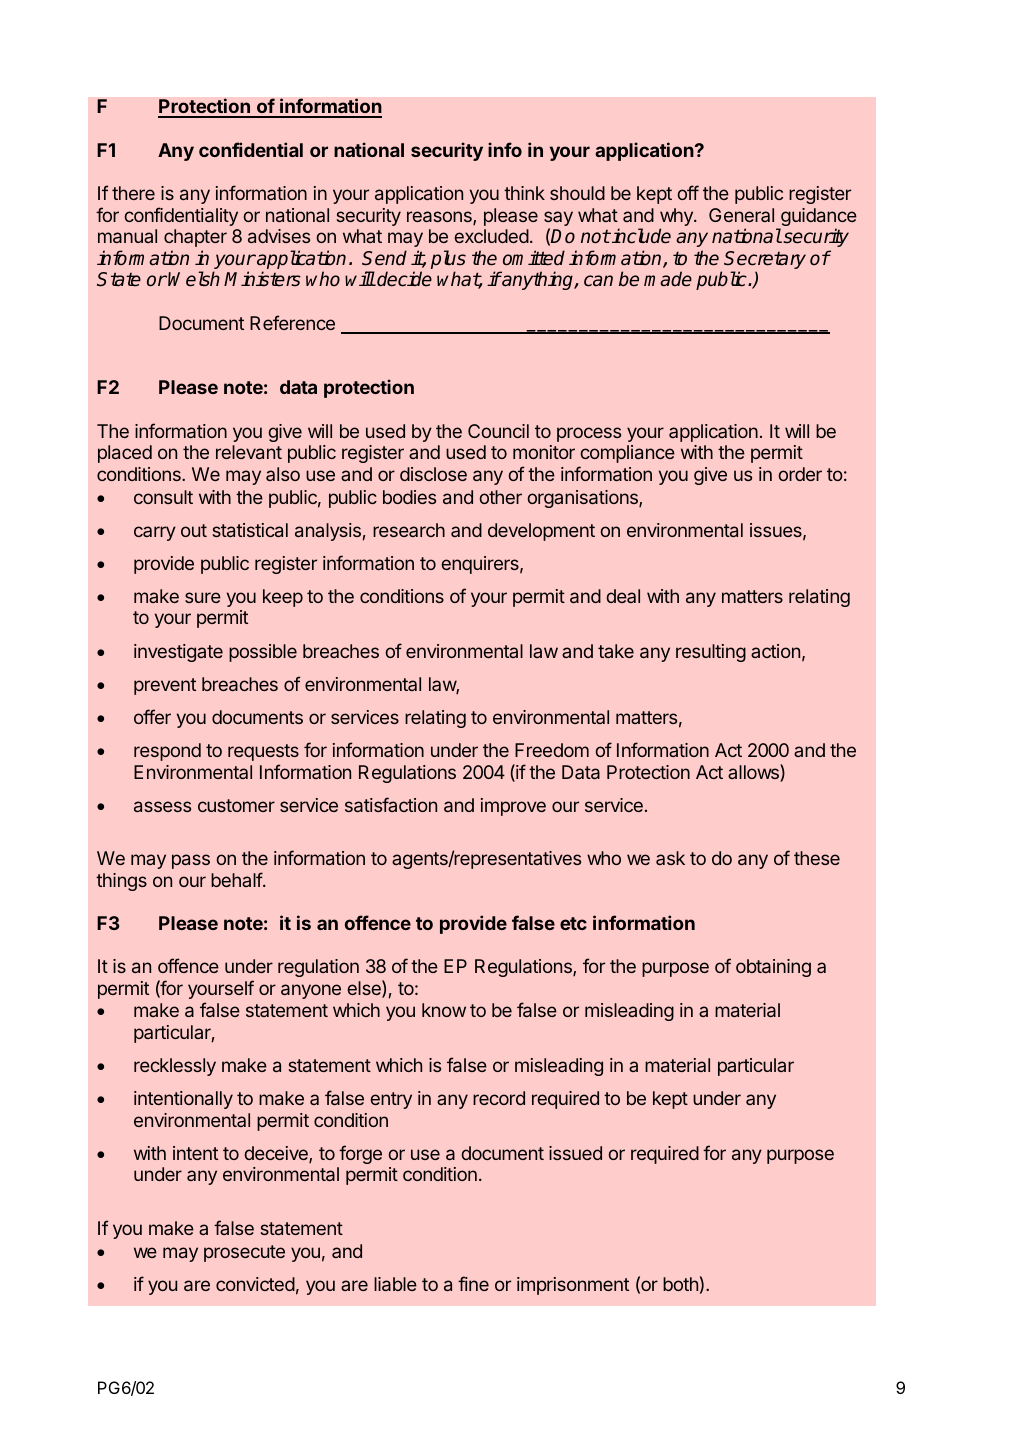 This screenshot has height=1437, width=1016. What do you see at coordinates (741, 215) in the screenshot?
I see `General` at bounding box center [741, 215].
